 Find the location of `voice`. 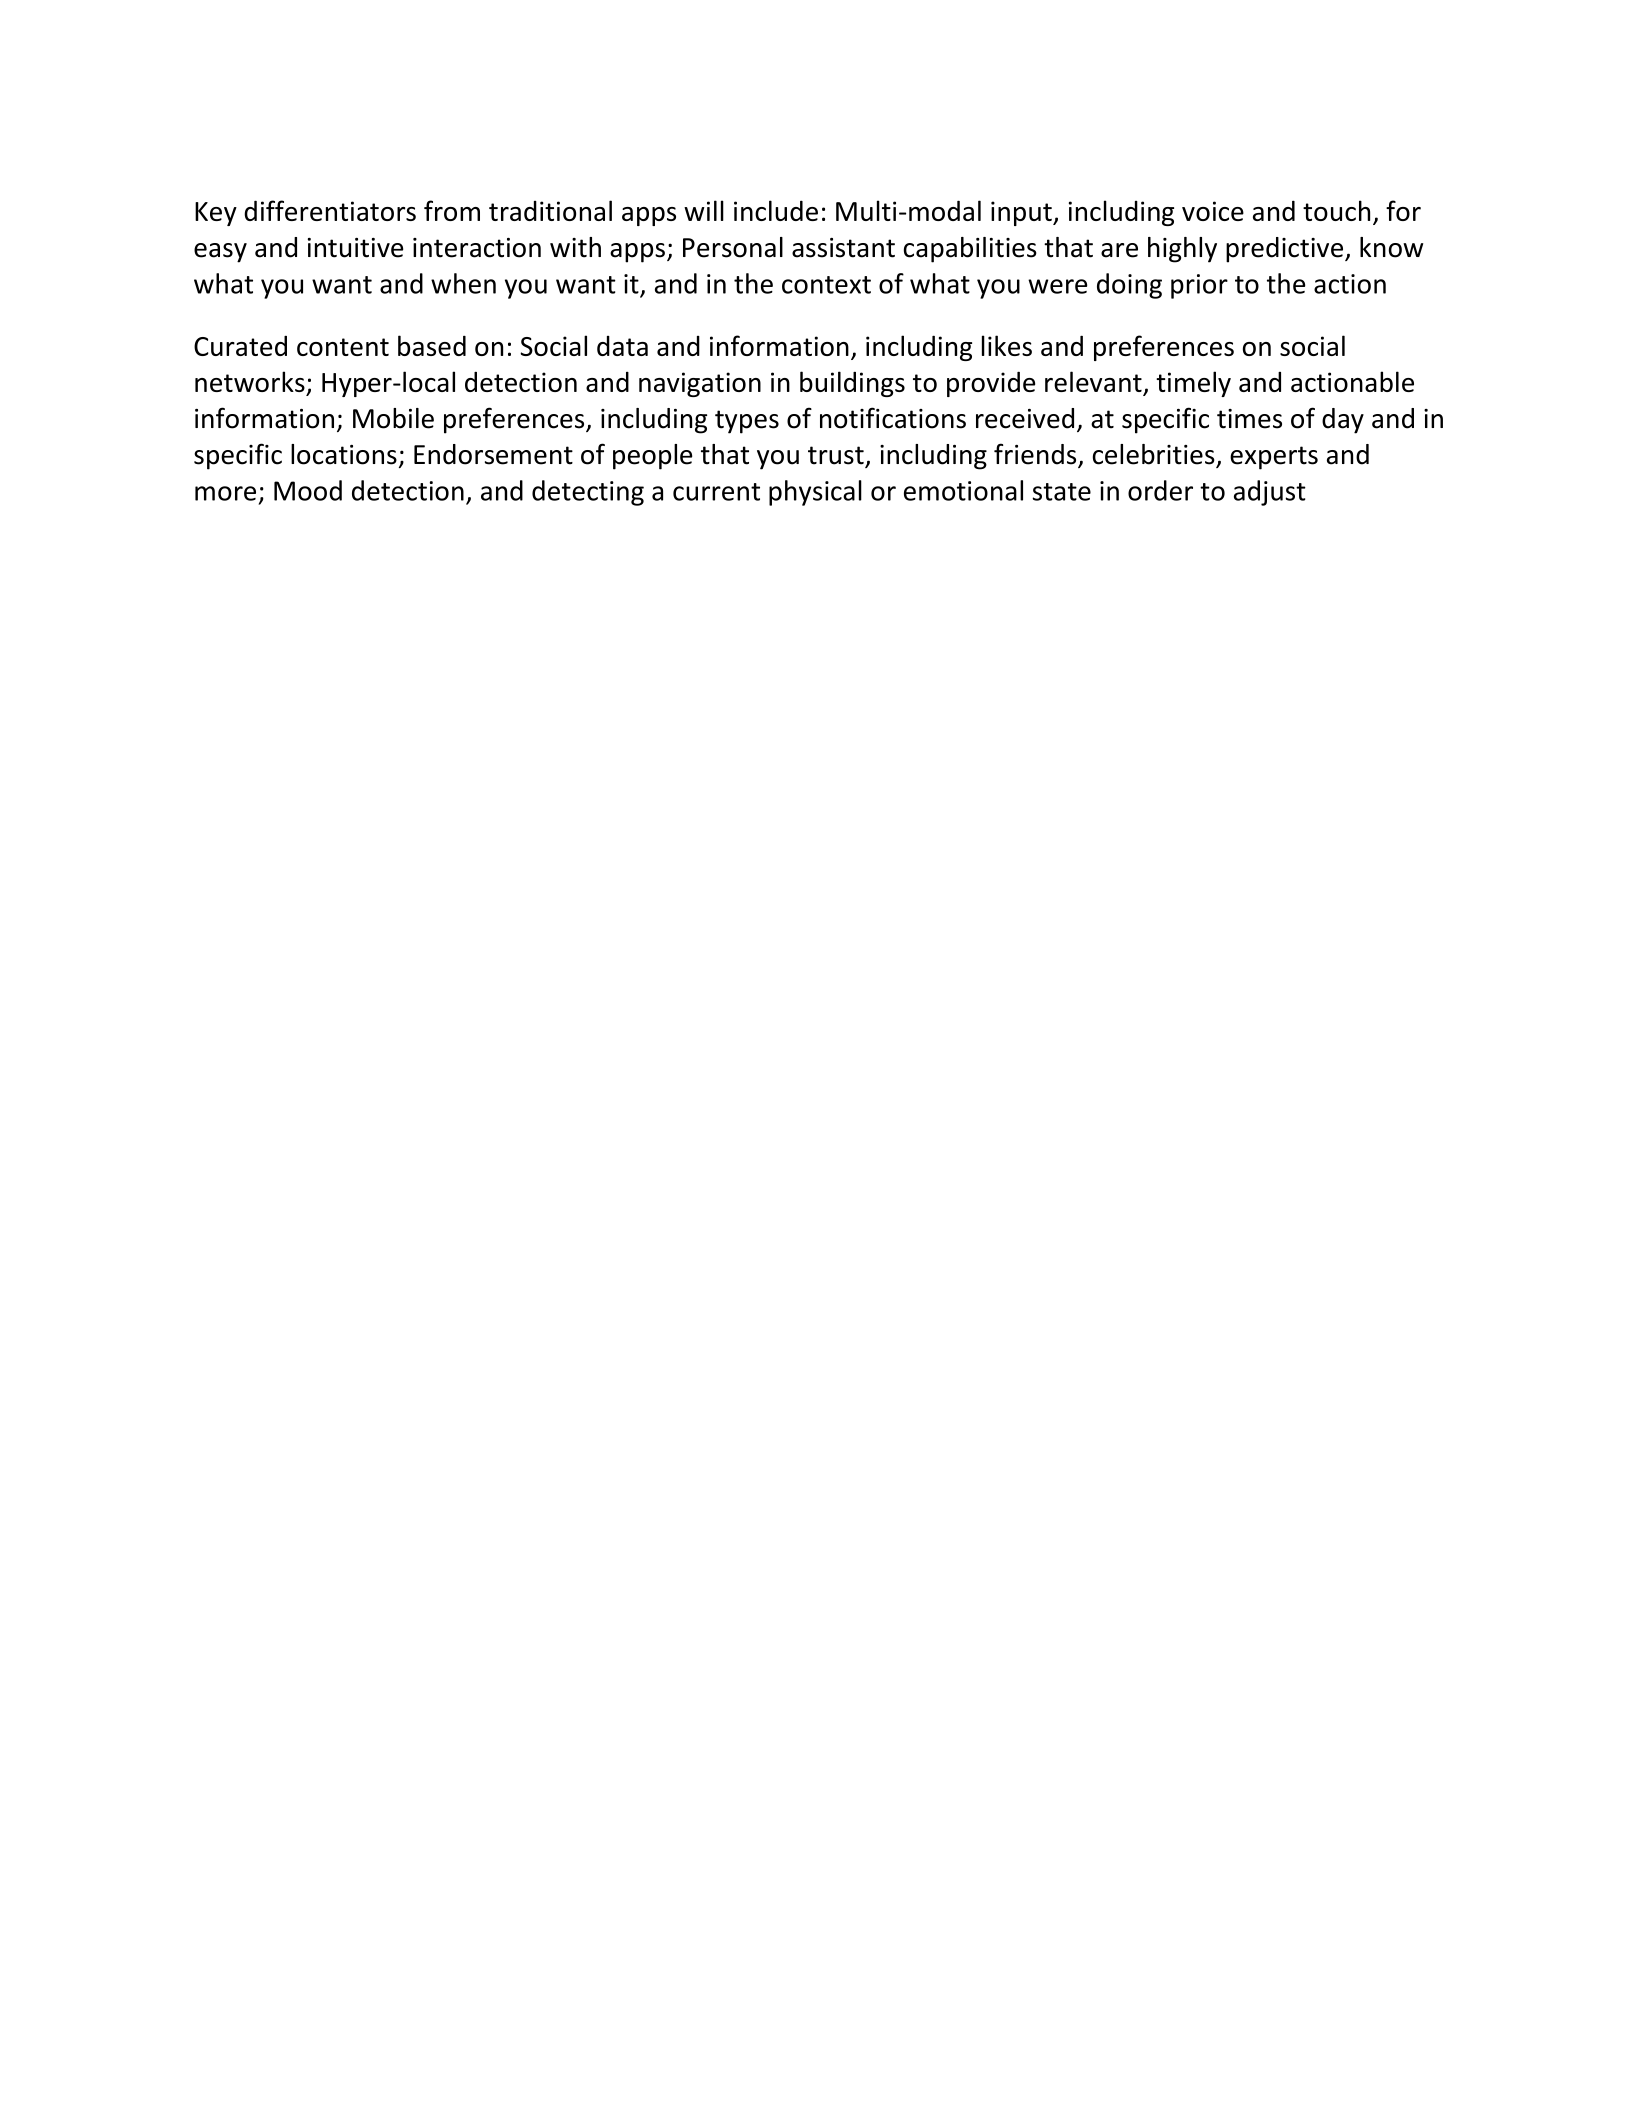

voice is located at coordinates (1213, 211).
